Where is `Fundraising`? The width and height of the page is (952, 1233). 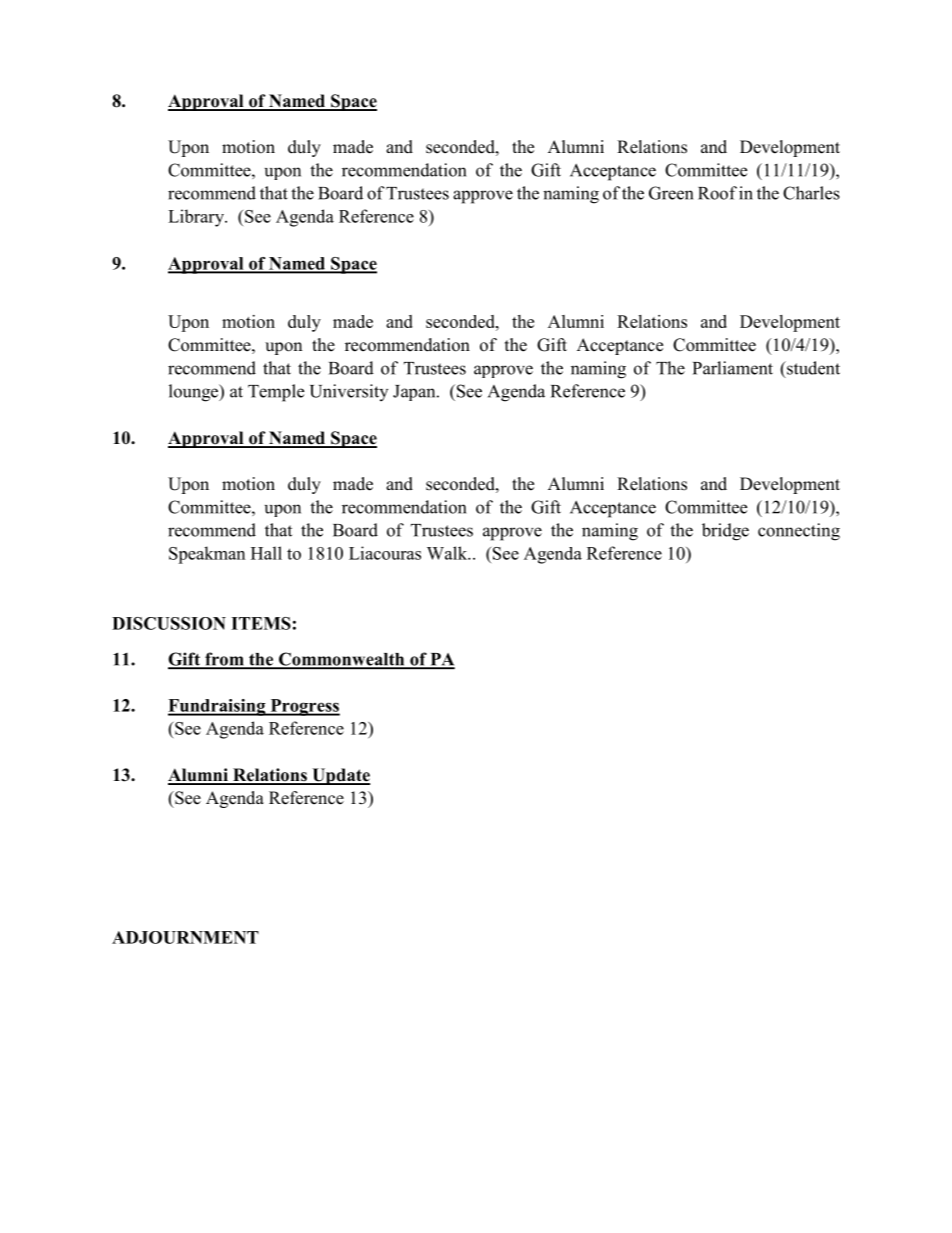
Fundraising is located at coordinates (218, 707).
